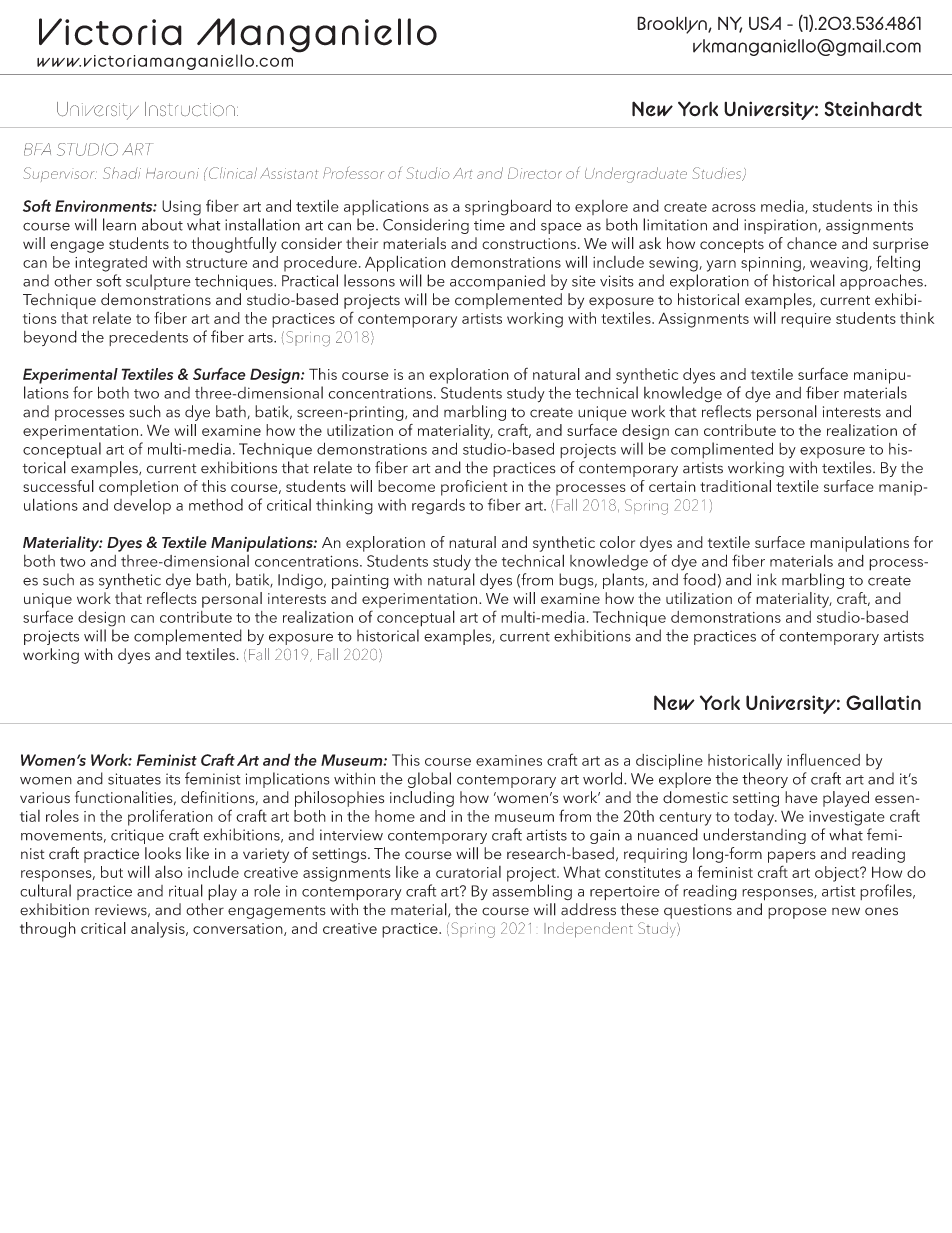 The image size is (952, 1233). Describe the element at coordinates (765, 23) in the screenshot. I see `USA` at that location.
